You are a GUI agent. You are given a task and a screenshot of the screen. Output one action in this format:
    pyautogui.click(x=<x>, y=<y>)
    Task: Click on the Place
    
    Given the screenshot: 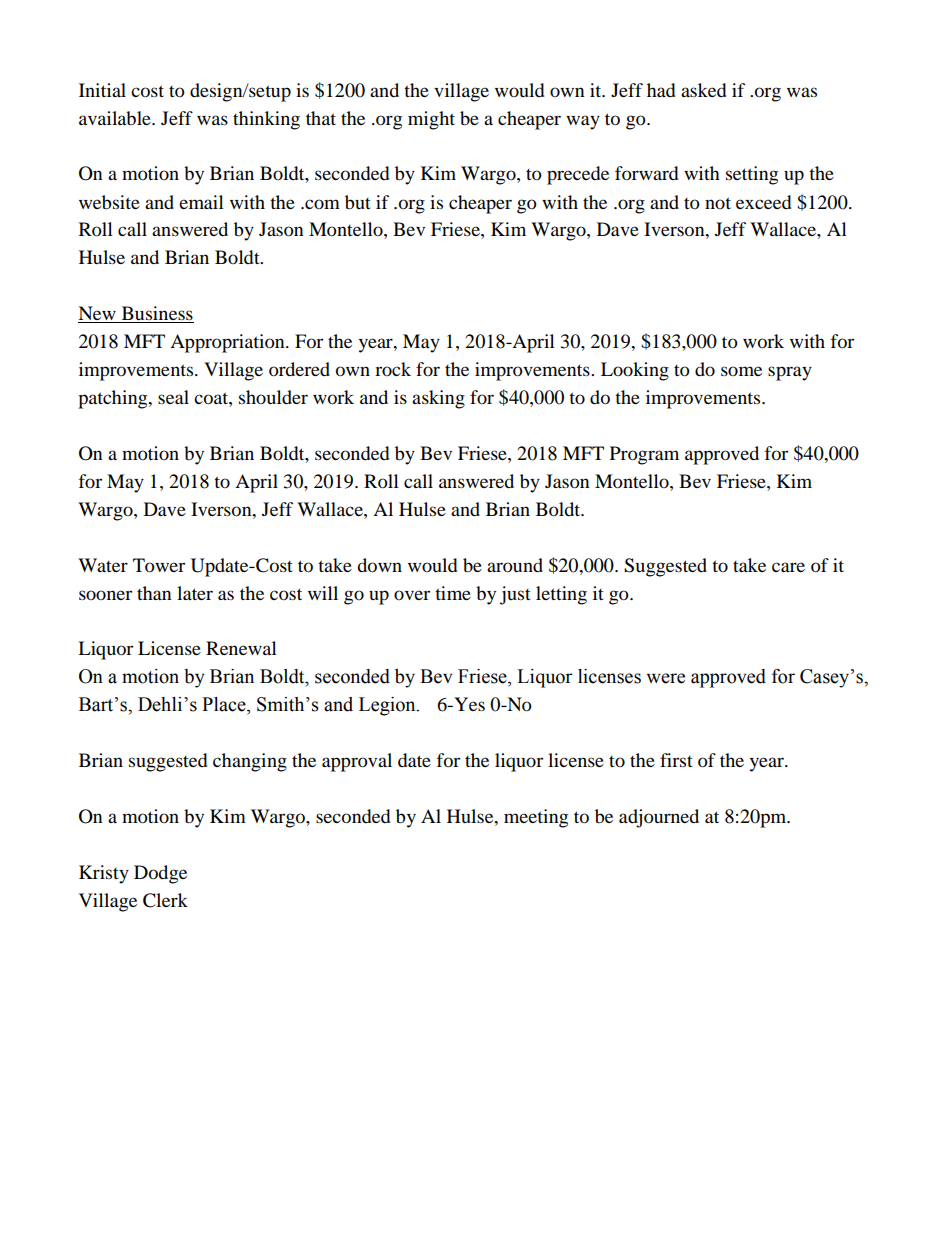 What is the action you would take?
    pyautogui.click(x=225, y=705)
